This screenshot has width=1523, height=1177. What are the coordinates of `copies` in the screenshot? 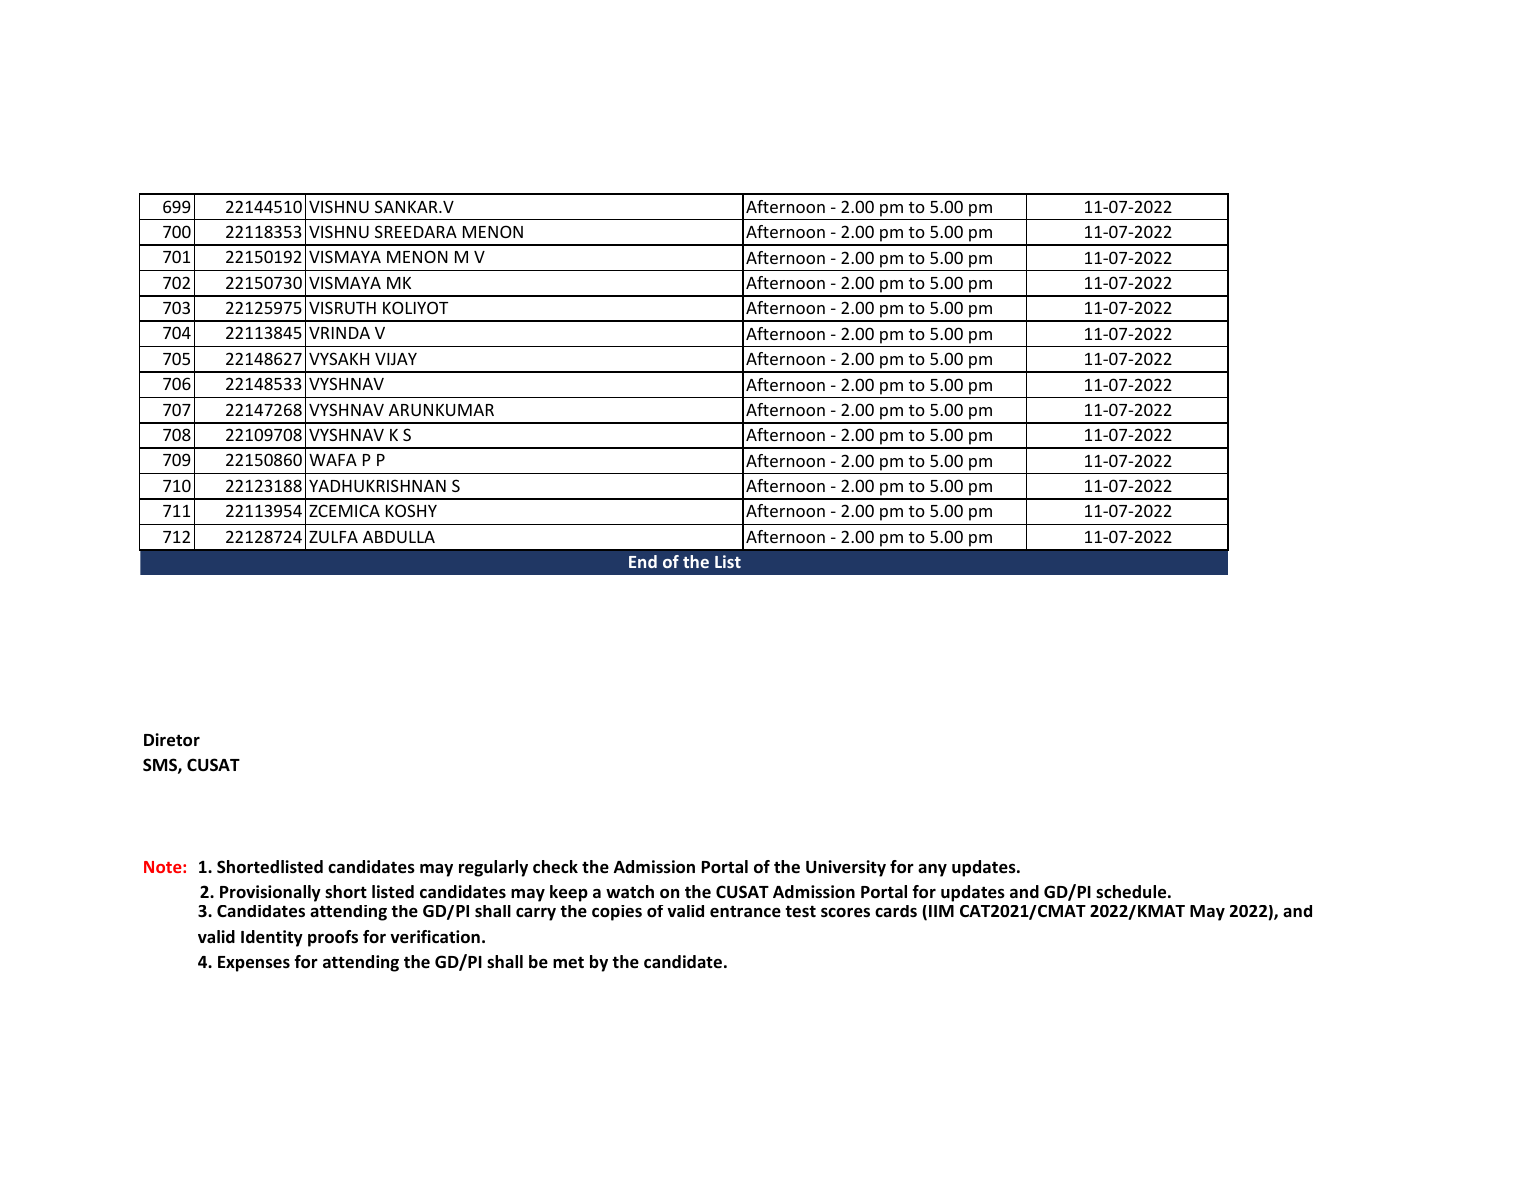 It's located at (617, 913).
